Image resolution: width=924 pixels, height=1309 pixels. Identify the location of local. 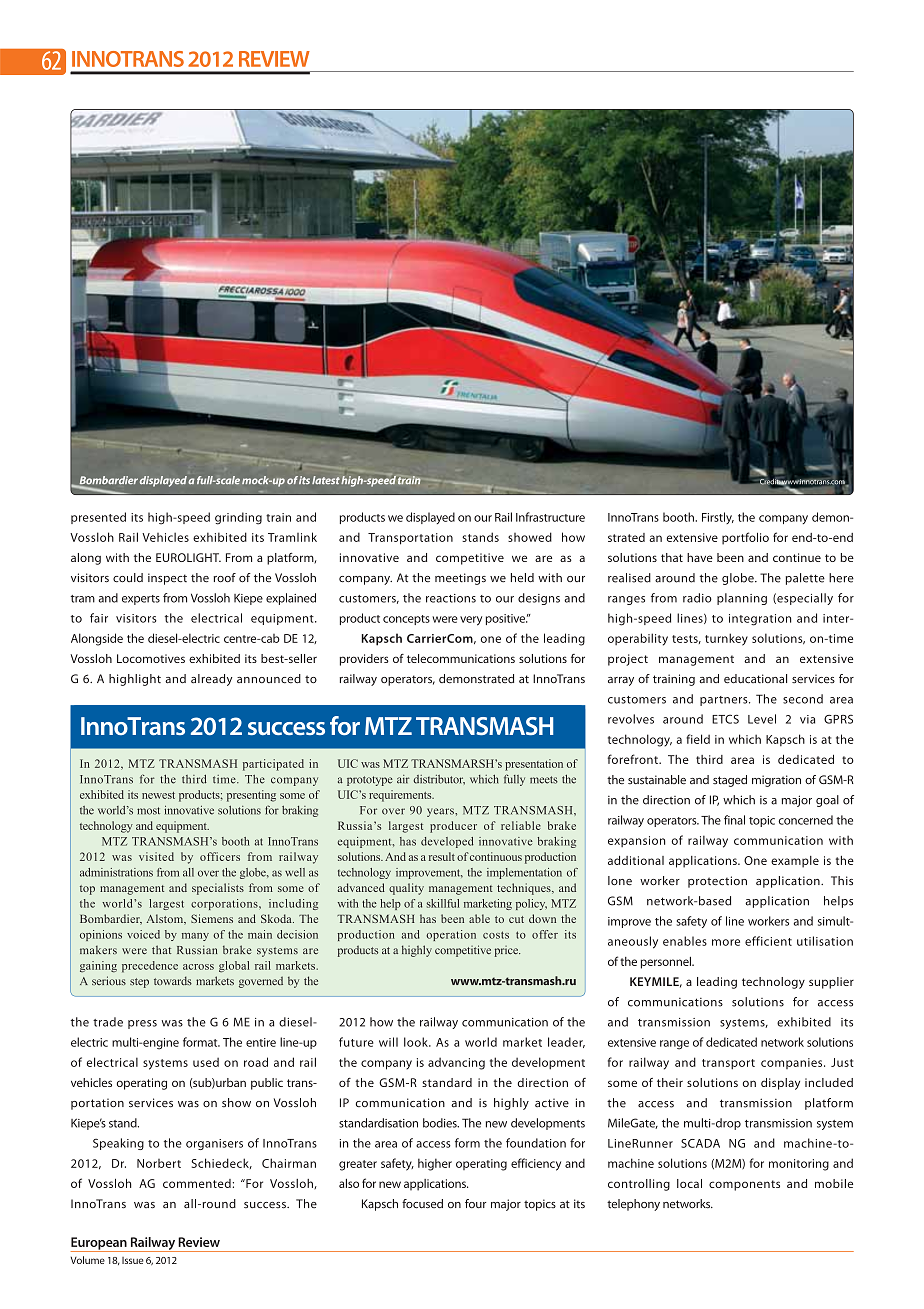
(689, 1183).
